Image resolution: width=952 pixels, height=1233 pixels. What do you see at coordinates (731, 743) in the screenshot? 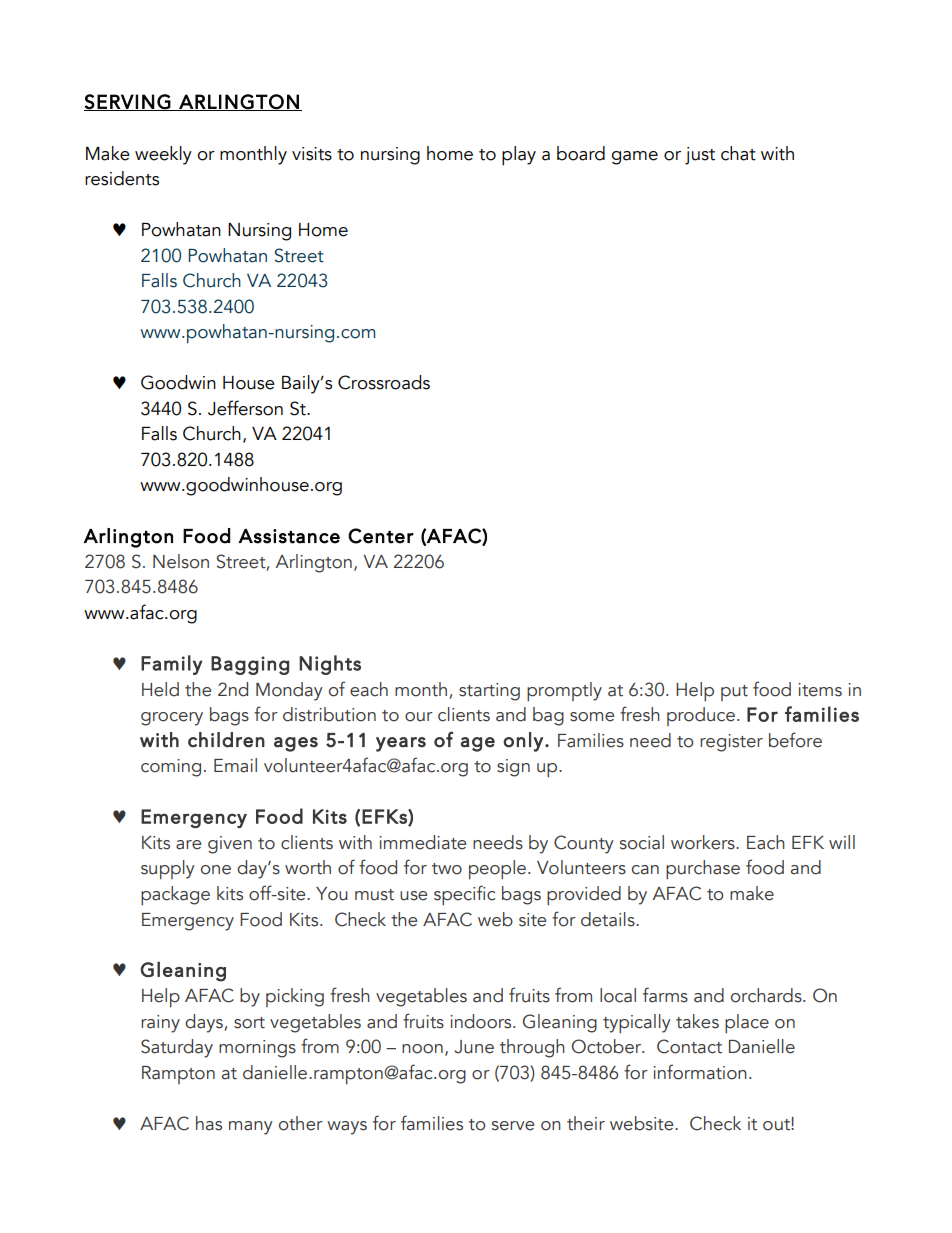
I see `register` at bounding box center [731, 743].
